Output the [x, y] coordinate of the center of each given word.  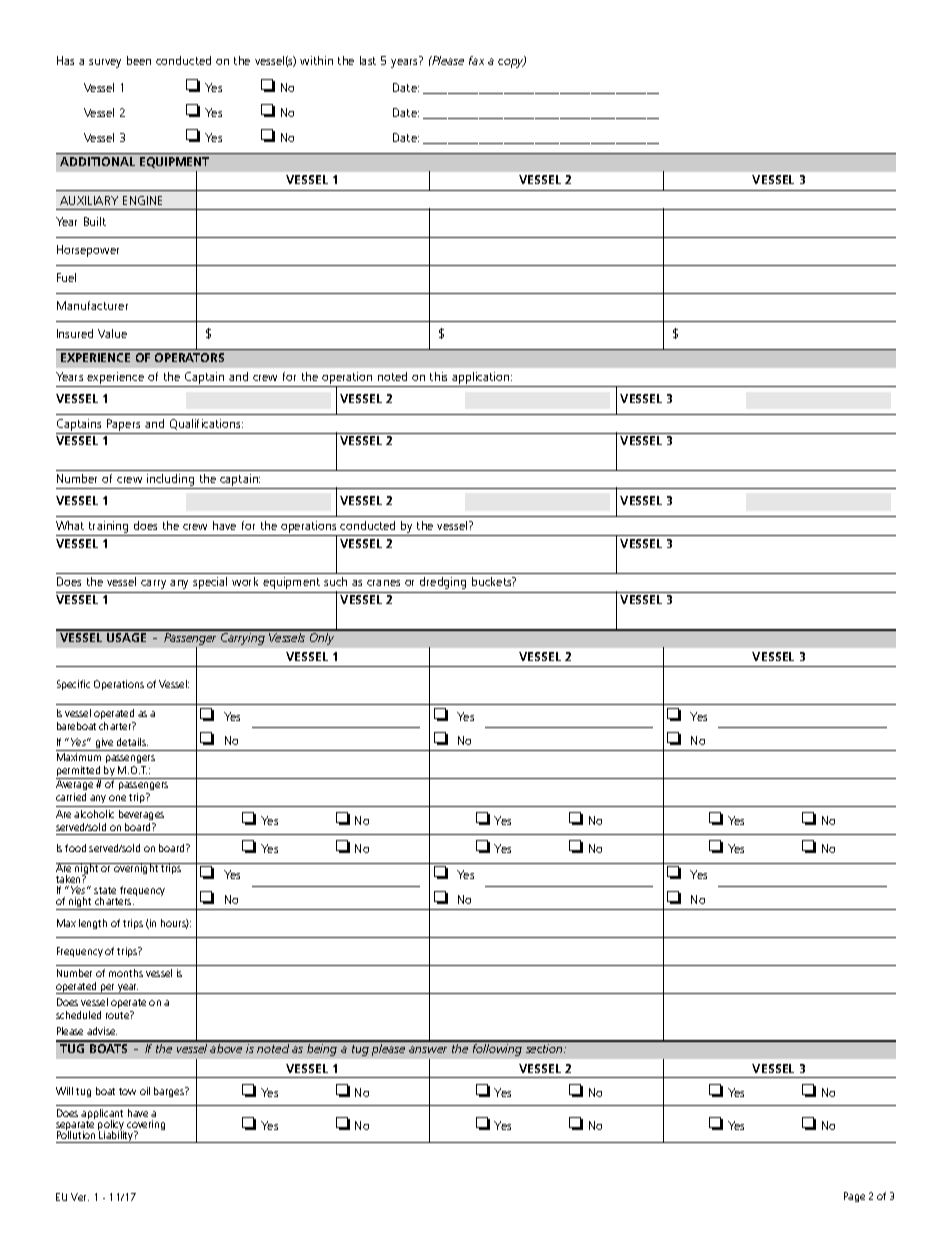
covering [146, 1126]
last [368, 60]
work [245, 581]
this [438, 376]
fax [476, 60]
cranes [383, 583]
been [139, 60]
